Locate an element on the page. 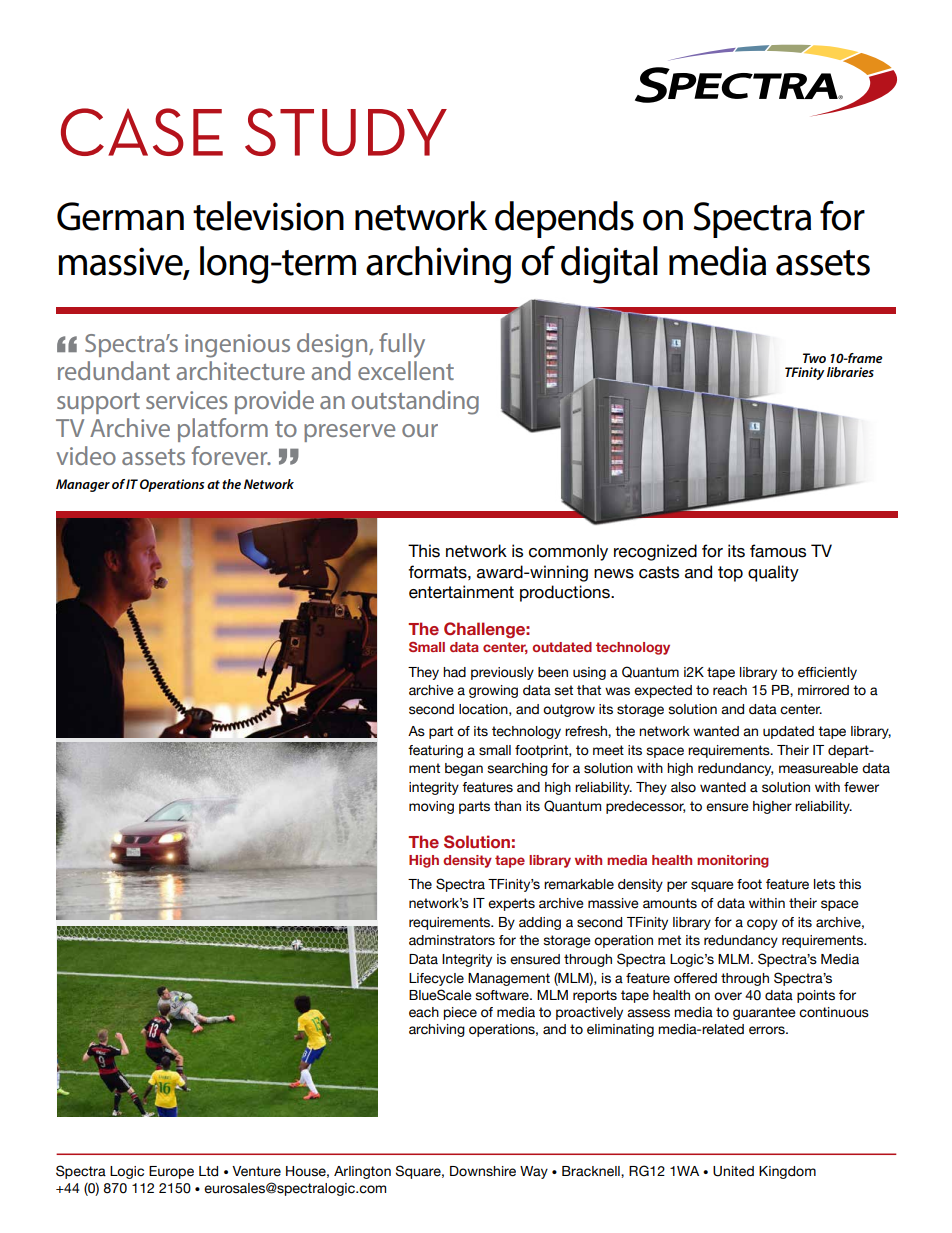  depends is located at coordinates (564, 219).
